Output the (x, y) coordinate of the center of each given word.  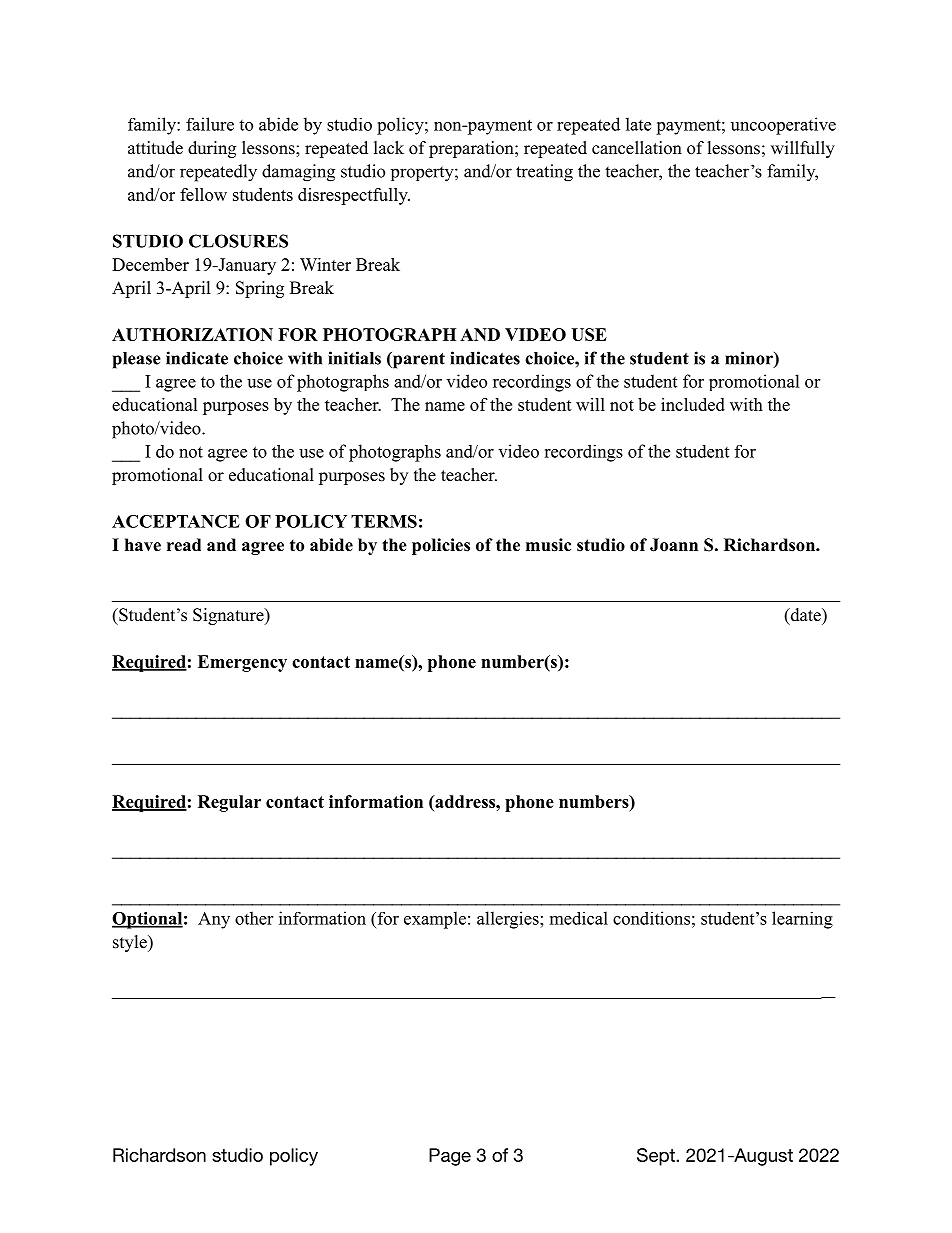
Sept (657, 1157)
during (212, 149)
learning (802, 920)
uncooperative (783, 126)
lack (389, 148)
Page (450, 1157)
